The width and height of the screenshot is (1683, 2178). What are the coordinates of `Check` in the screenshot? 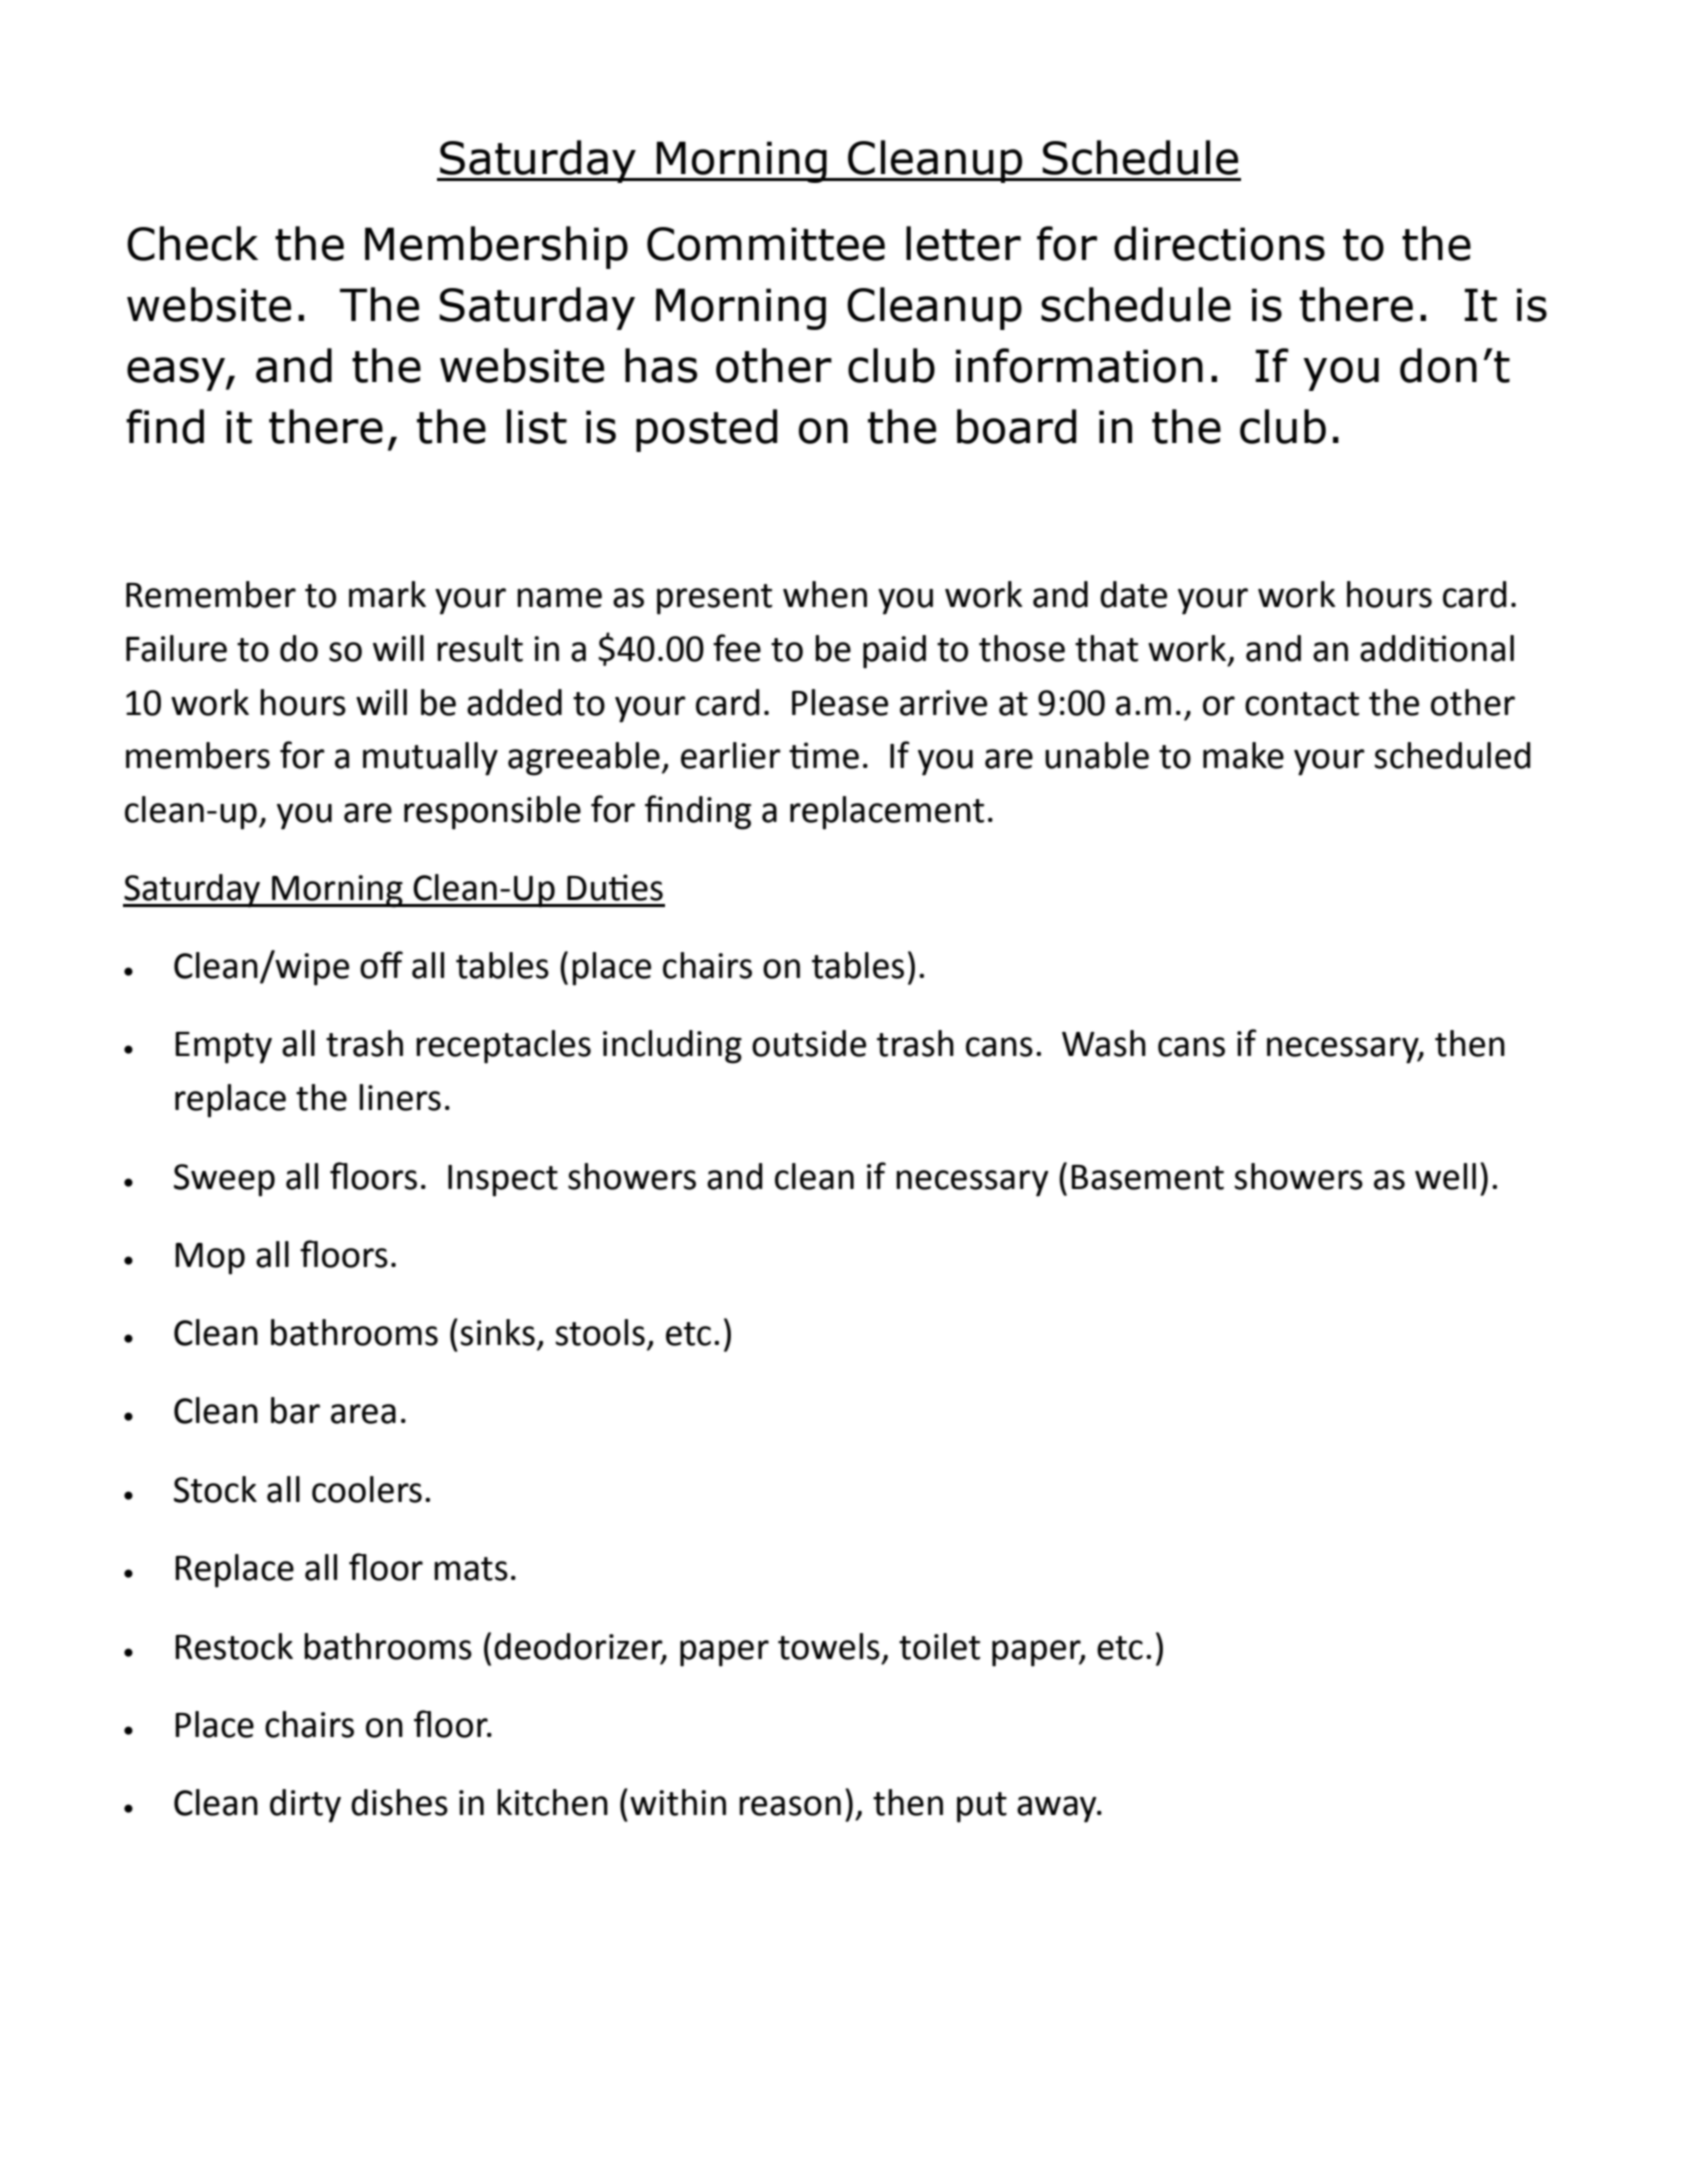 It's located at (192, 243).
